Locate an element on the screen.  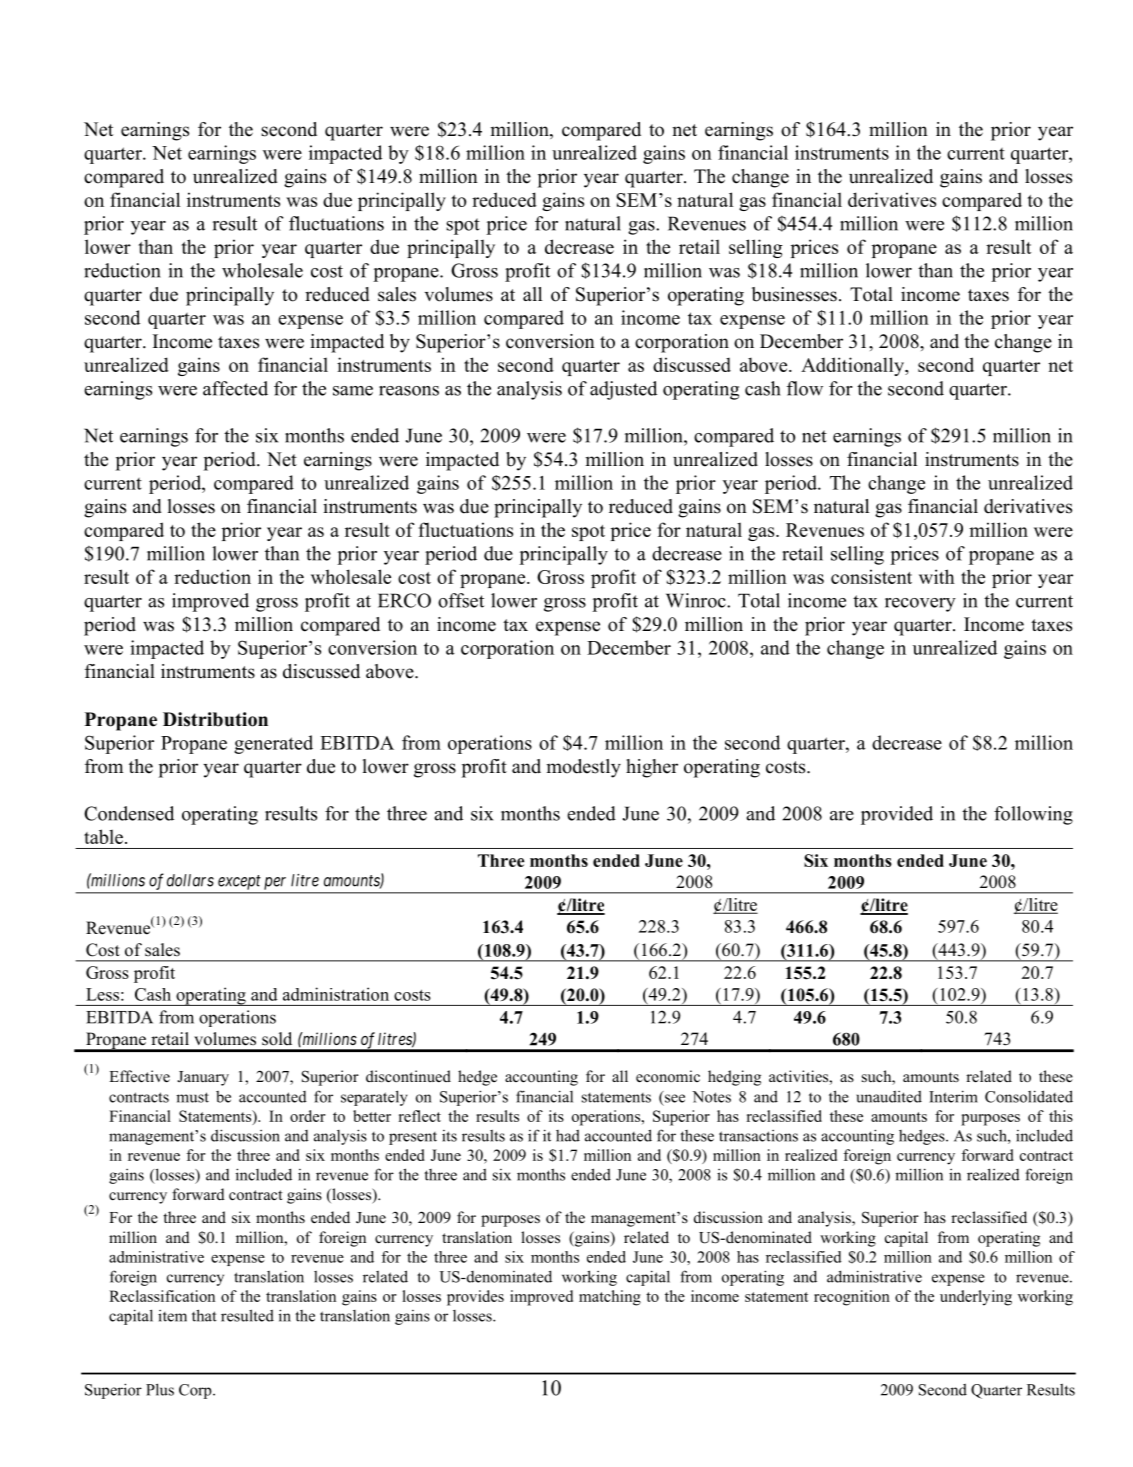
adjusted is located at coordinates (623, 390).
